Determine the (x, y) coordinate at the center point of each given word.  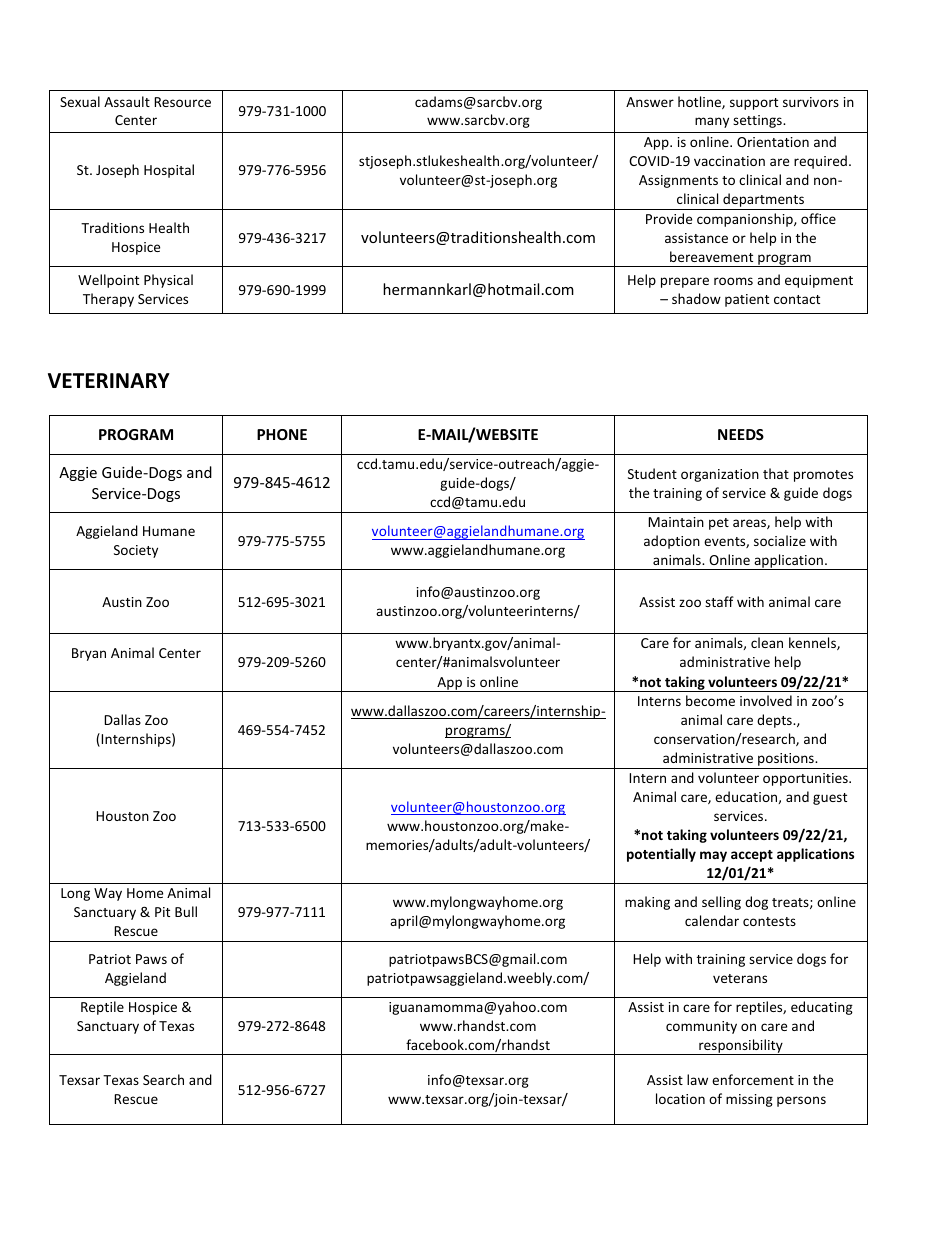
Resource (182, 102)
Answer (650, 102)
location (680, 1098)
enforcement (753, 1079)
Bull (186, 911)
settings (758, 121)
